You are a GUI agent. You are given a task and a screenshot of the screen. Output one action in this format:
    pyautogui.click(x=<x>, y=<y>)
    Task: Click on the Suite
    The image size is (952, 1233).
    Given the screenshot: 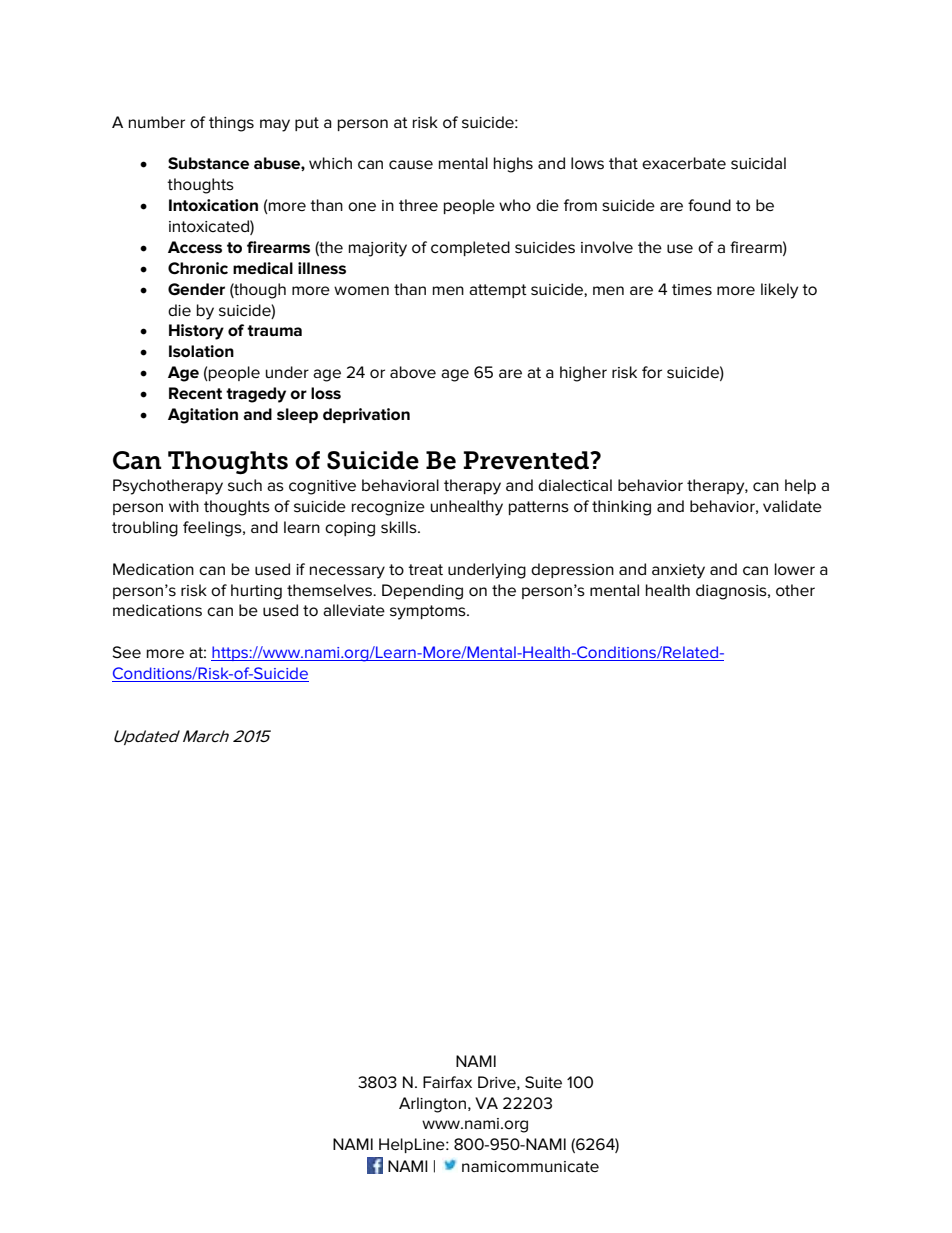 What is the action you would take?
    pyautogui.click(x=543, y=1082)
